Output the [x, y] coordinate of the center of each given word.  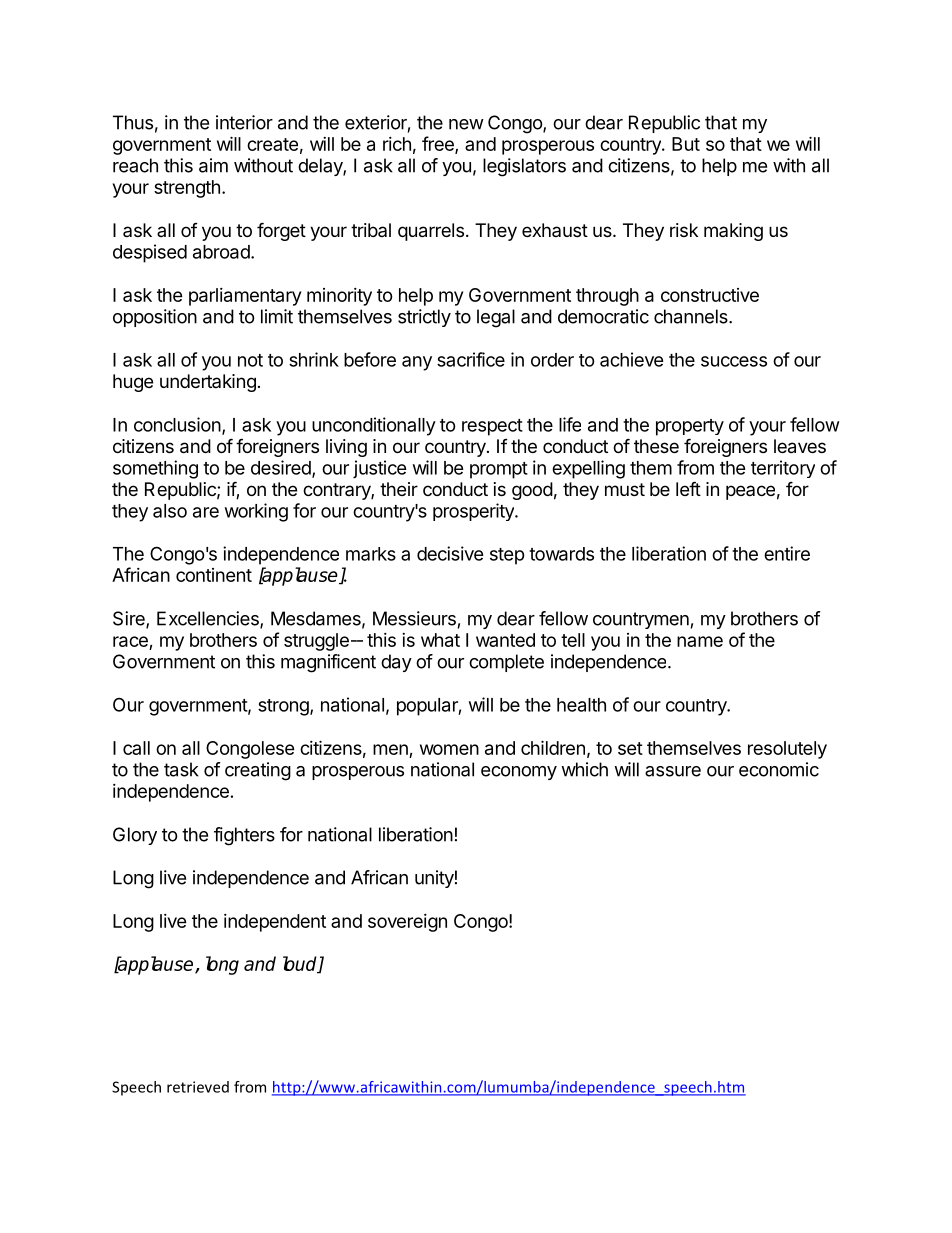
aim [213, 165]
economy [519, 773]
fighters [244, 836]
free [439, 145]
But [686, 144]
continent [214, 575]
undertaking [208, 383]
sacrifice [471, 359]
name [700, 641]
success [734, 361]
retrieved [198, 1087]
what [440, 640]
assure [673, 771]
